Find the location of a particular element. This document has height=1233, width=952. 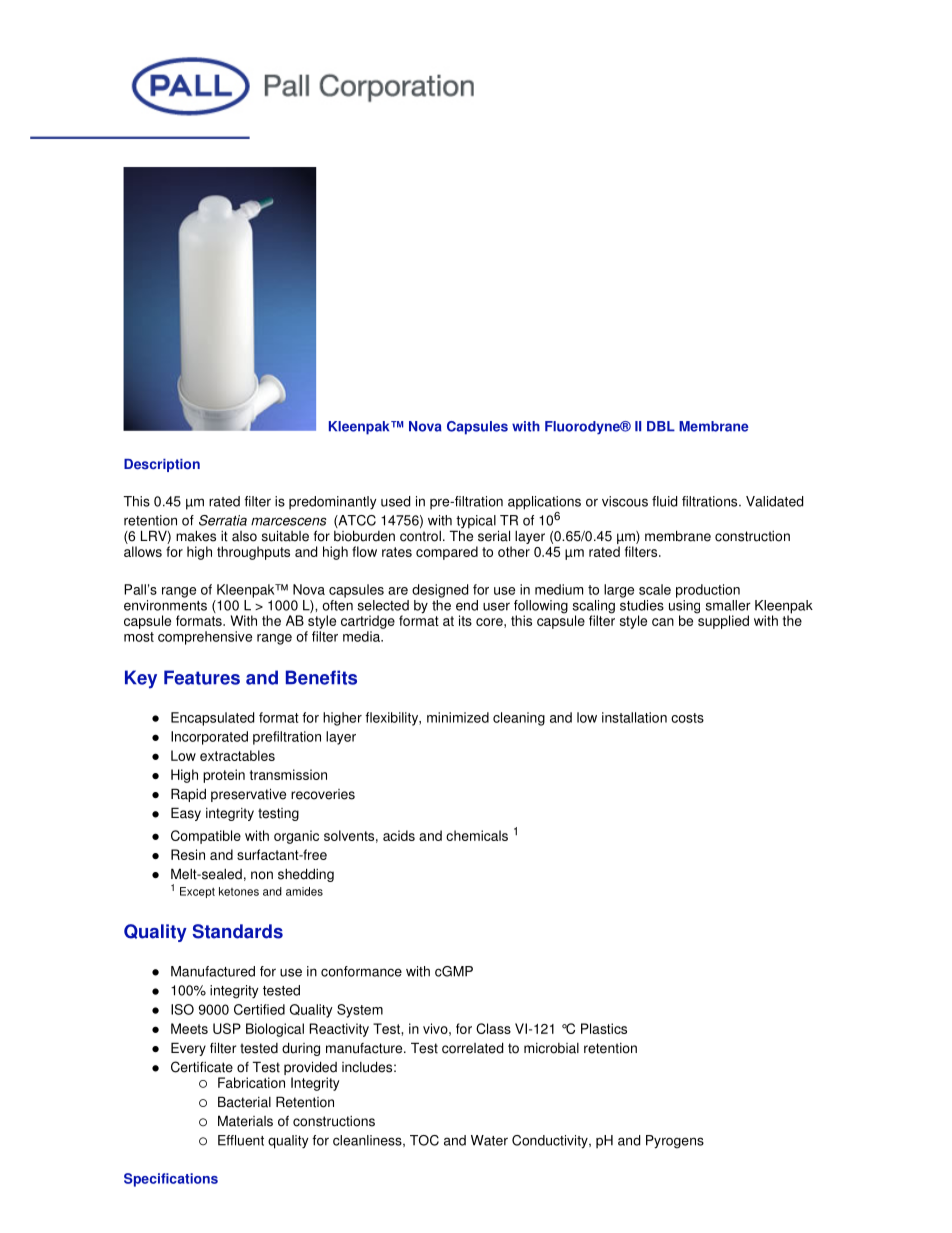

fluid is located at coordinates (664, 501).
